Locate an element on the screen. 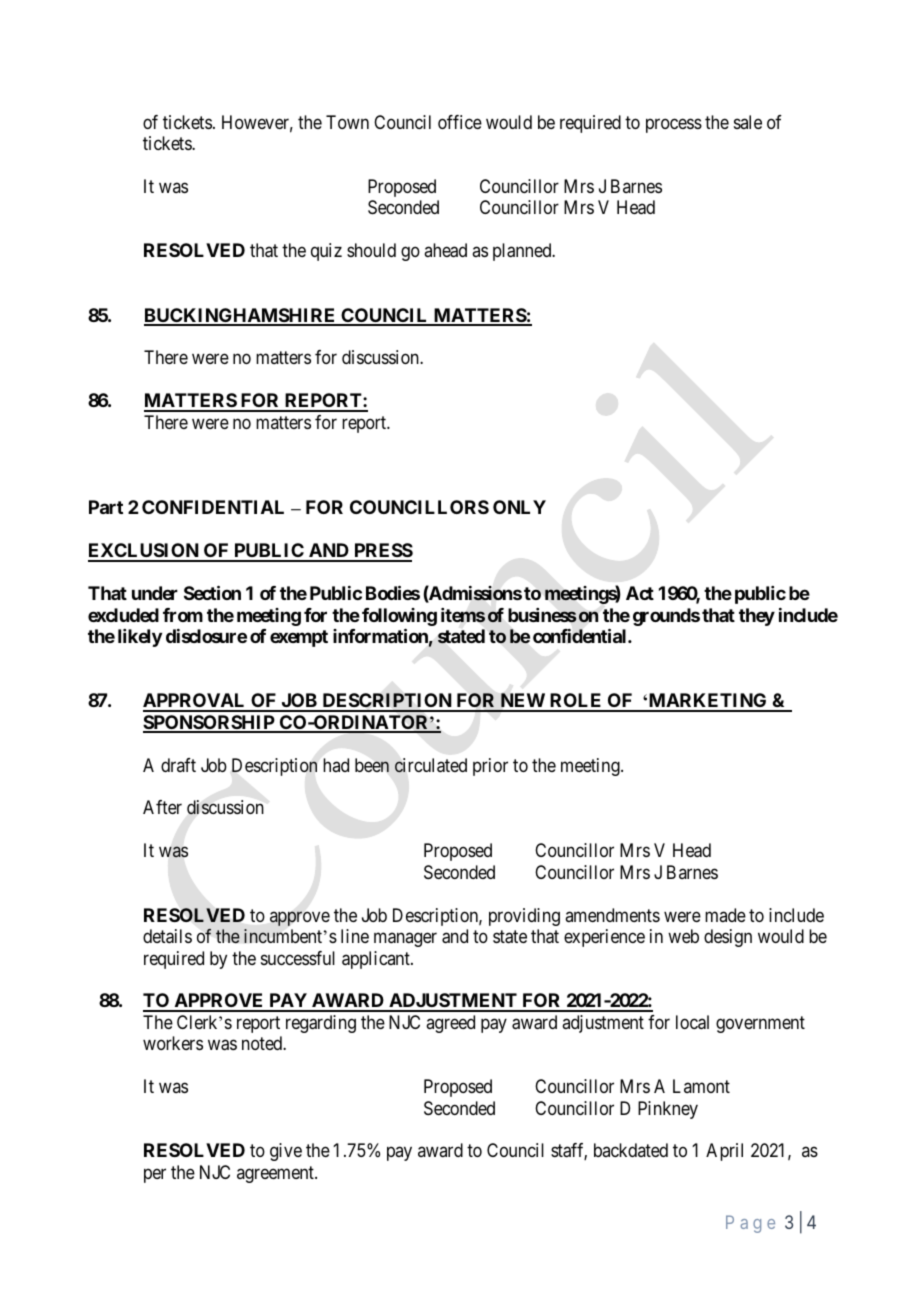  circulated is located at coordinates (431, 765).
